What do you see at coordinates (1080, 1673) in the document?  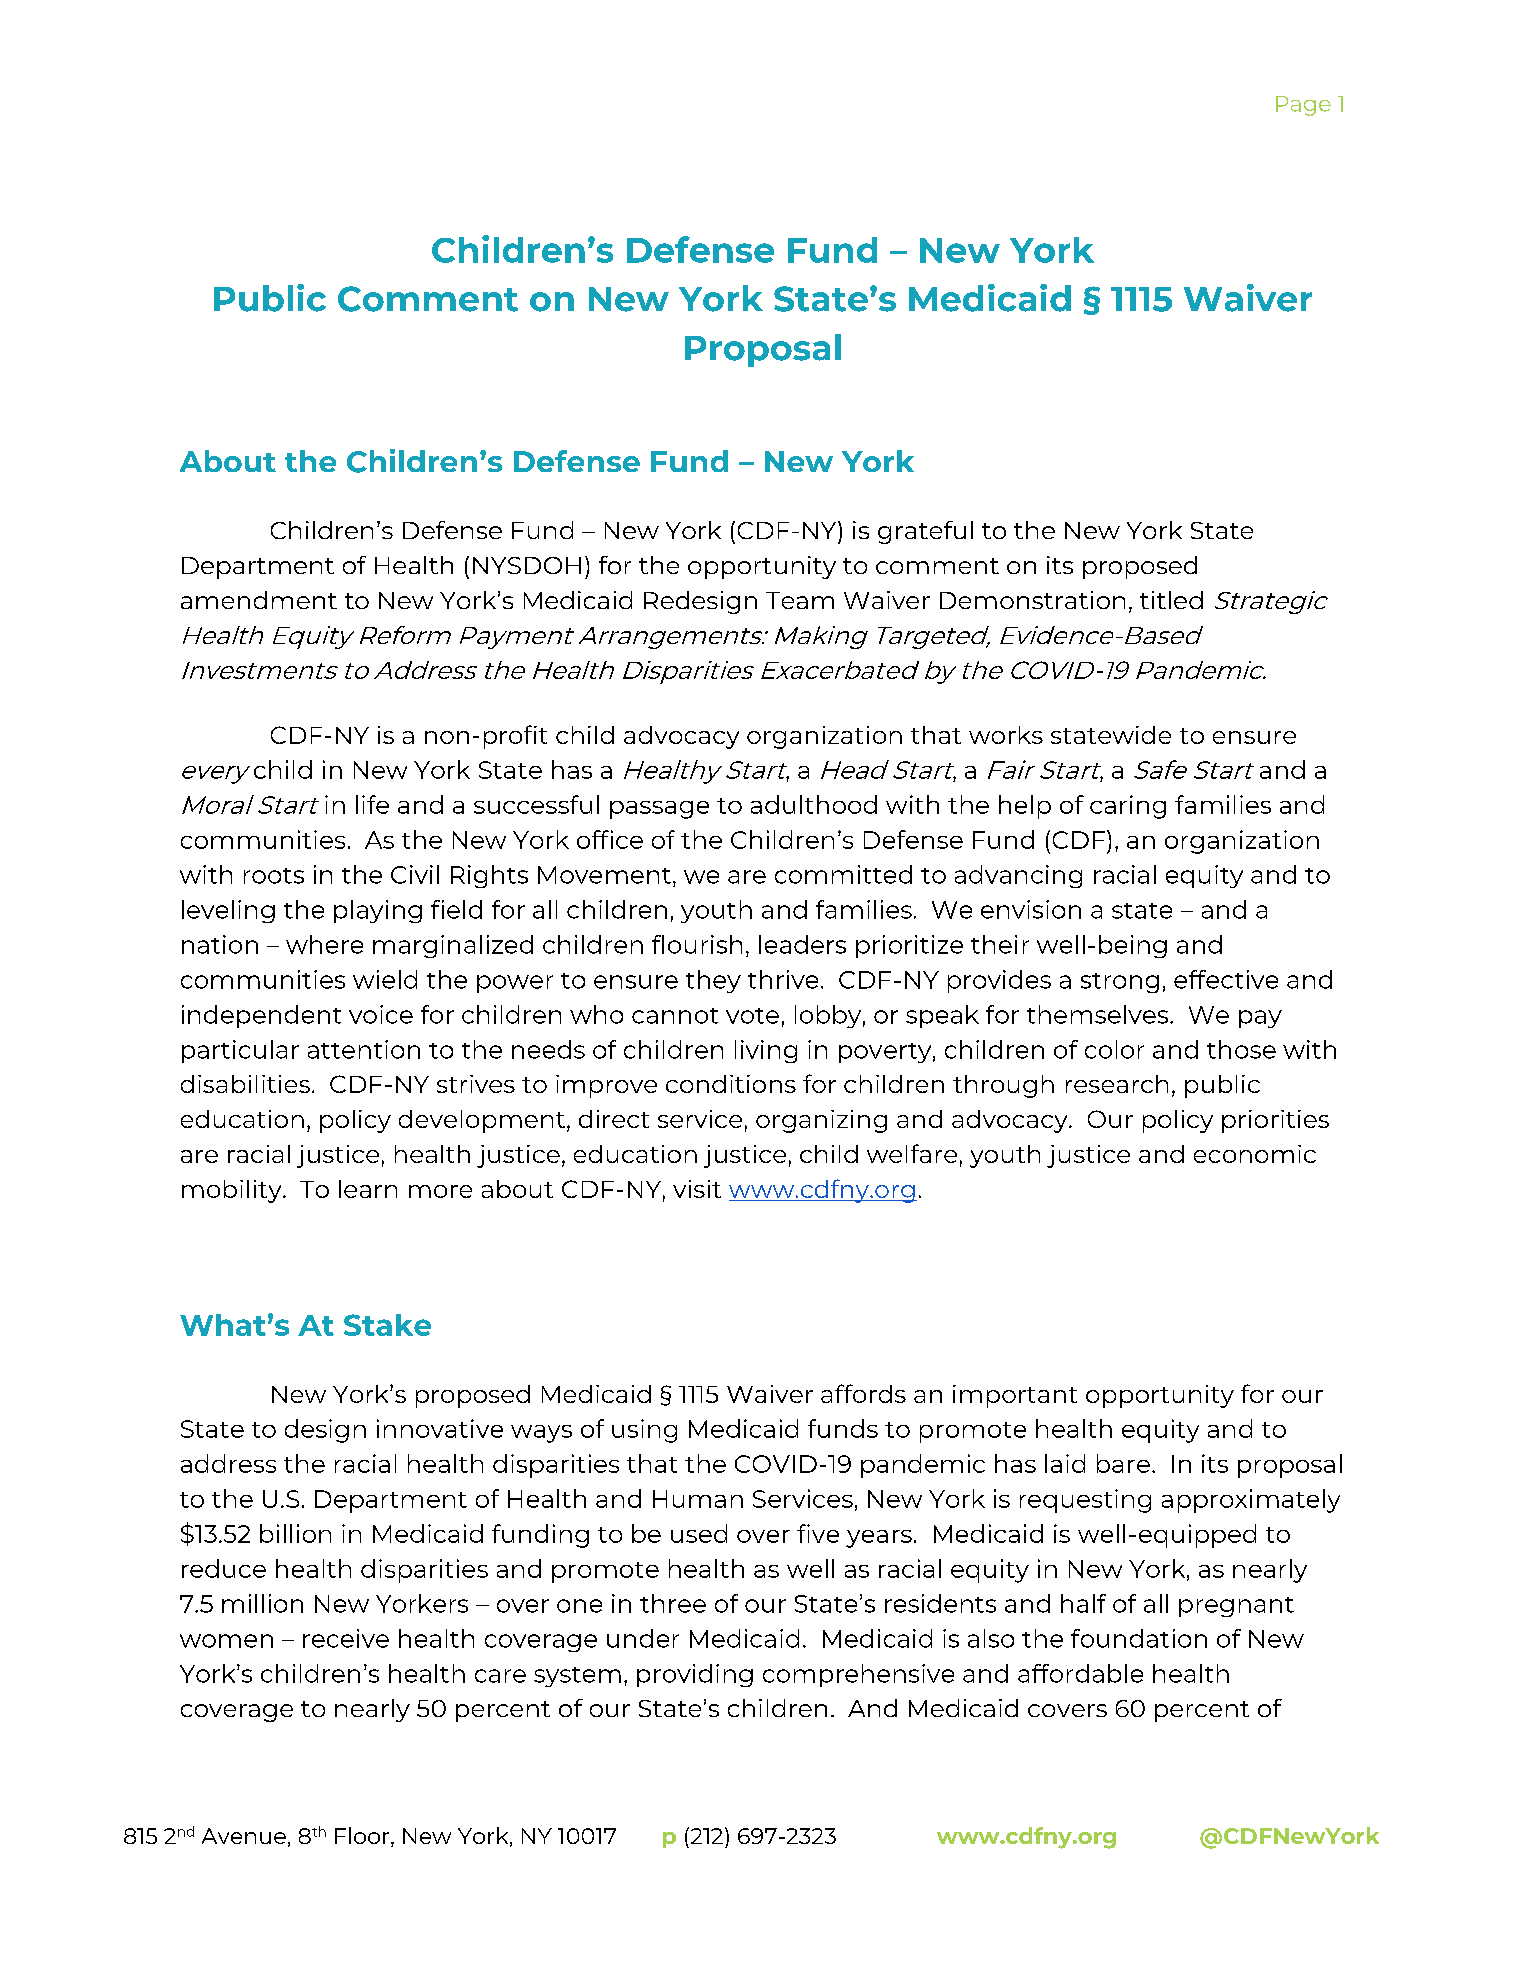 I see `affordable` at bounding box center [1080, 1673].
